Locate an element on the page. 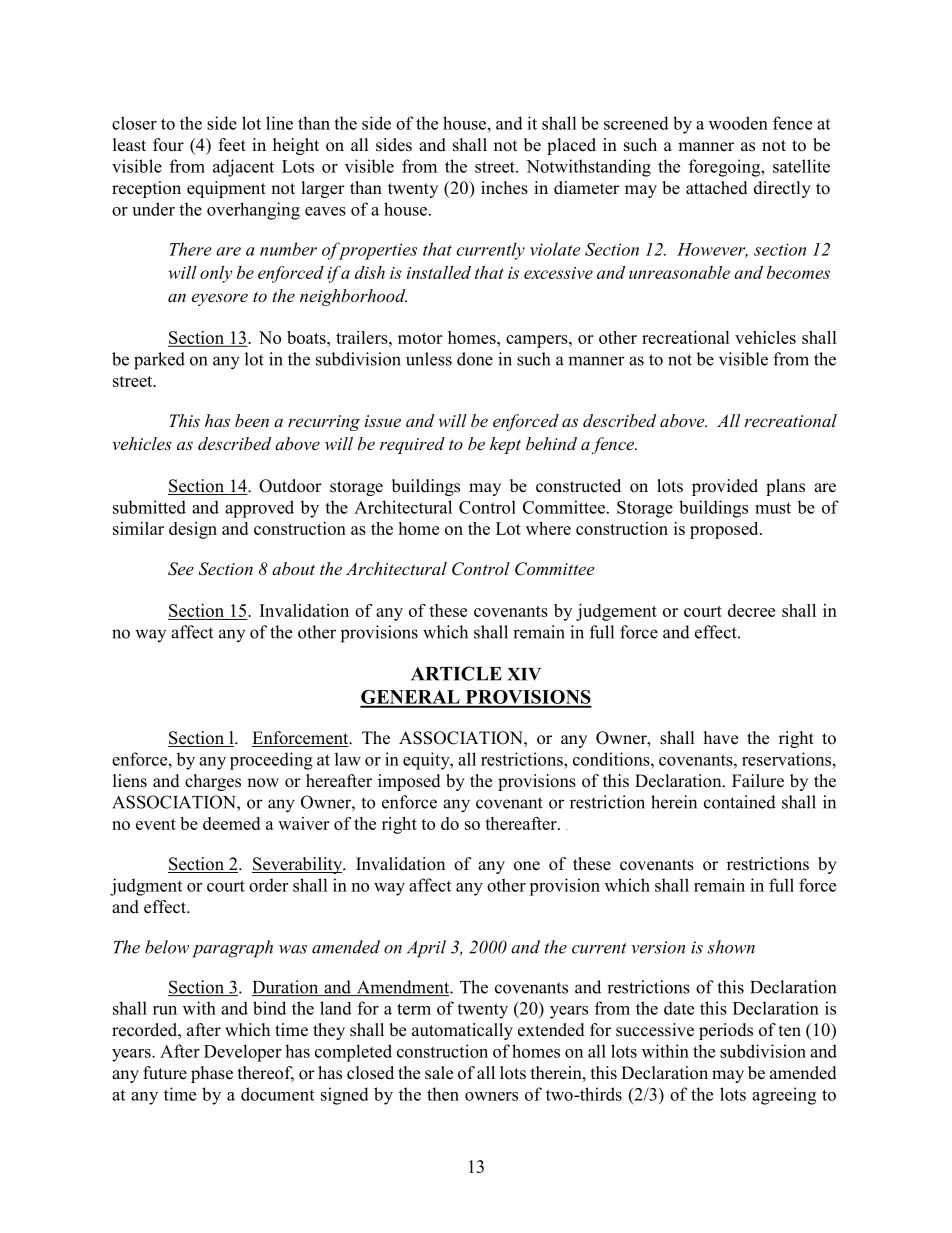 This document has height=1233, width=952. wooden is located at coordinates (738, 123).
